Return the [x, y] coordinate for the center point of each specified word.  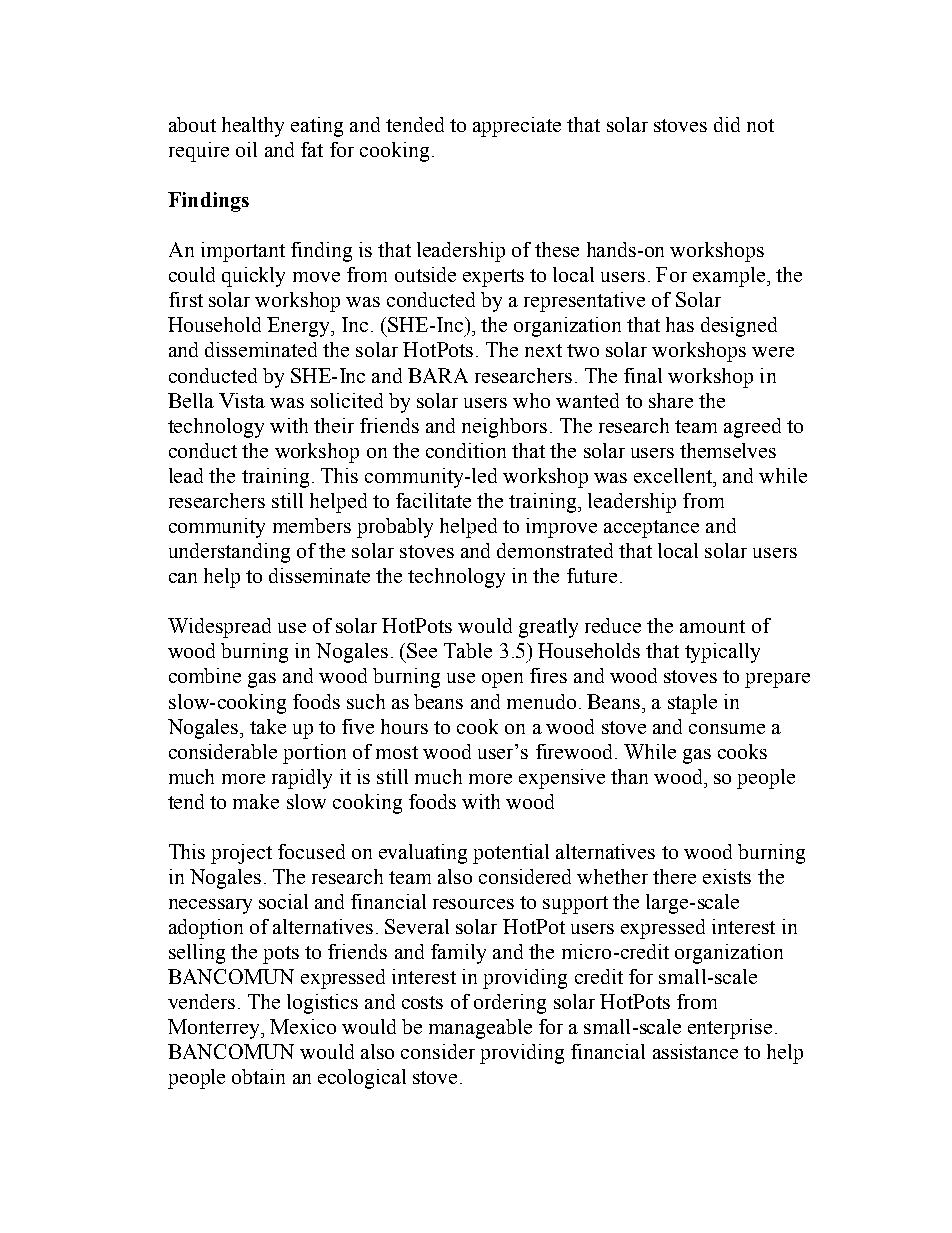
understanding [229, 553]
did [727, 124]
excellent [674, 475]
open [502, 680]
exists [727, 876]
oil [246, 149]
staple [692, 704]
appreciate [517, 127]
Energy [300, 327]
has [680, 324]
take [268, 726]
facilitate [433, 500]
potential [511, 854]
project [241, 854]
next [543, 350]
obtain [258, 1076]
